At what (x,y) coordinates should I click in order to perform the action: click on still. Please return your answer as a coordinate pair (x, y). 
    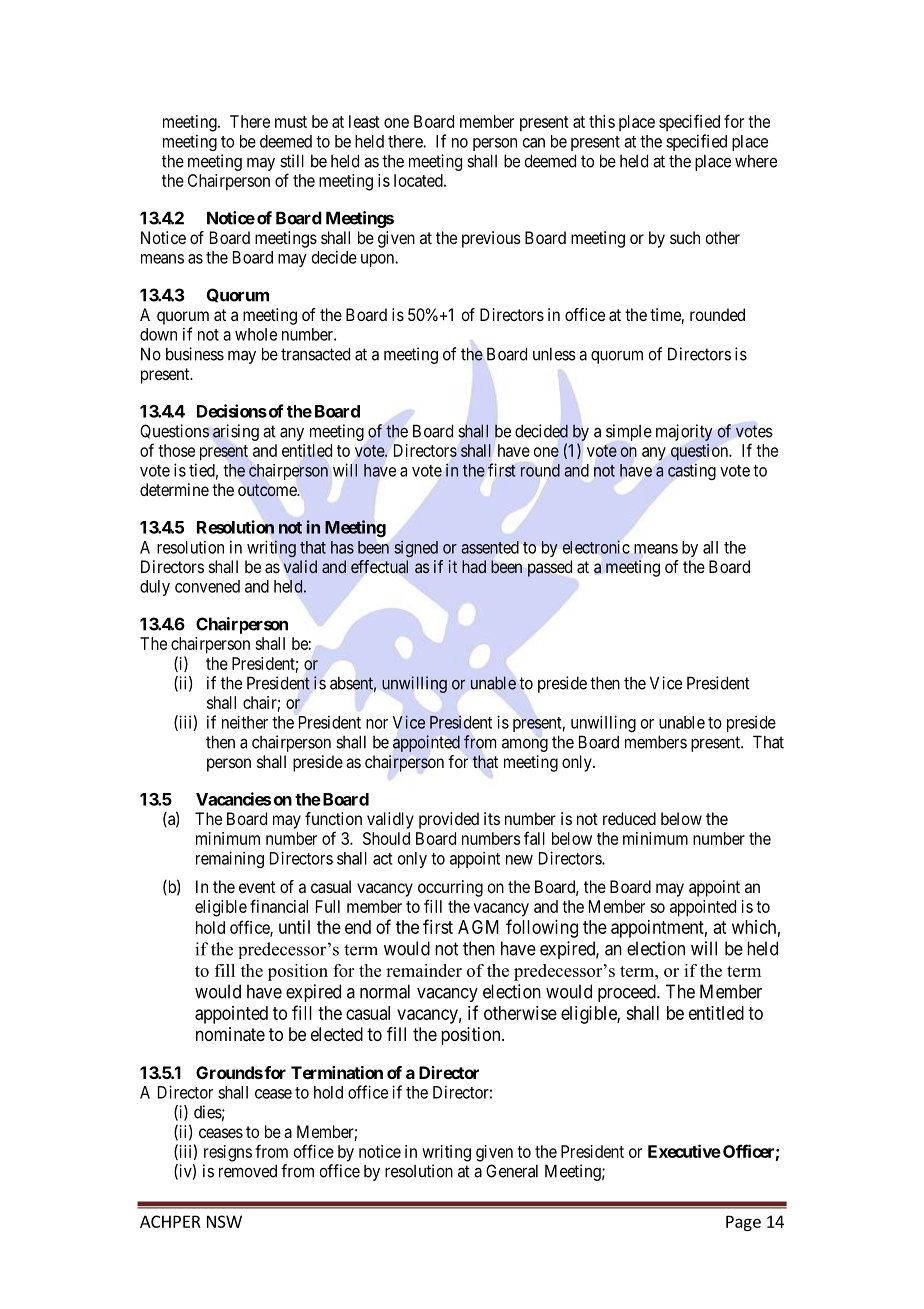
    Looking at the image, I should click on (292, 161).
